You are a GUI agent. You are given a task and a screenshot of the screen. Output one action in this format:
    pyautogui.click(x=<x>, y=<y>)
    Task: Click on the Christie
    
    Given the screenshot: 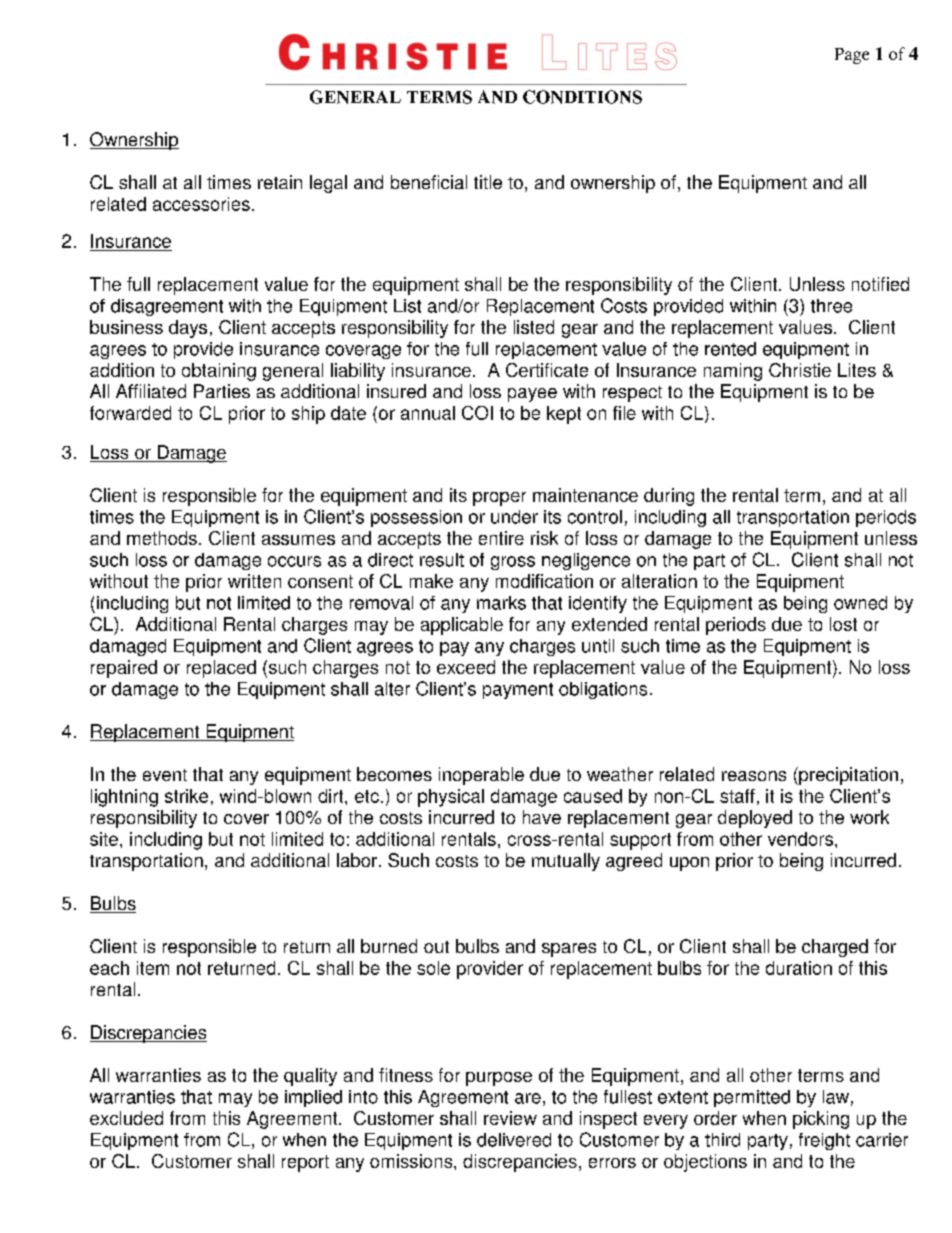 What is the action you would take?
    pyautogui.click(x=800, y=370)
